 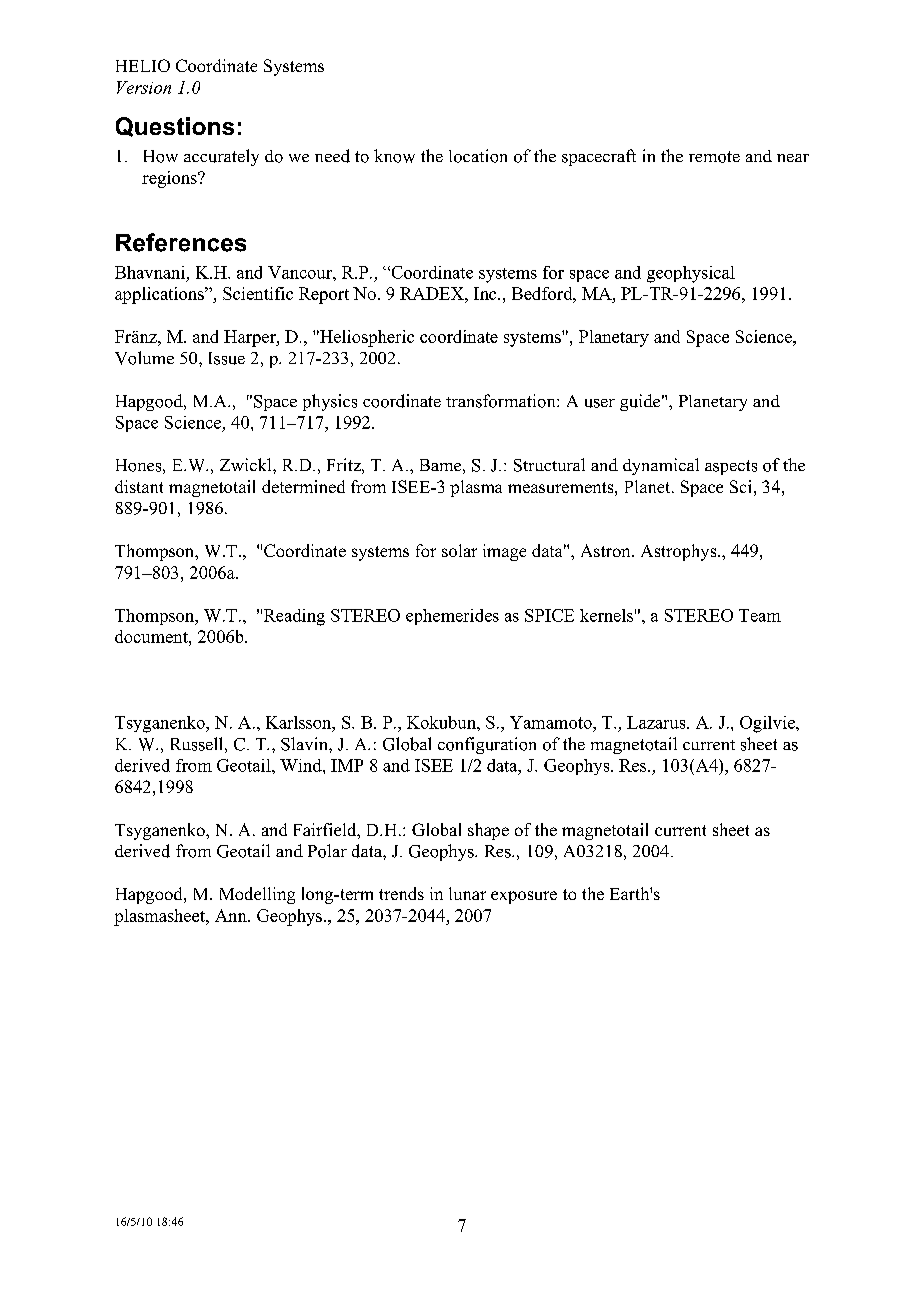 What do you see at coordinates (502, 401) in the screenshot?
I see `transformation` at bounding box center [502, 401].
